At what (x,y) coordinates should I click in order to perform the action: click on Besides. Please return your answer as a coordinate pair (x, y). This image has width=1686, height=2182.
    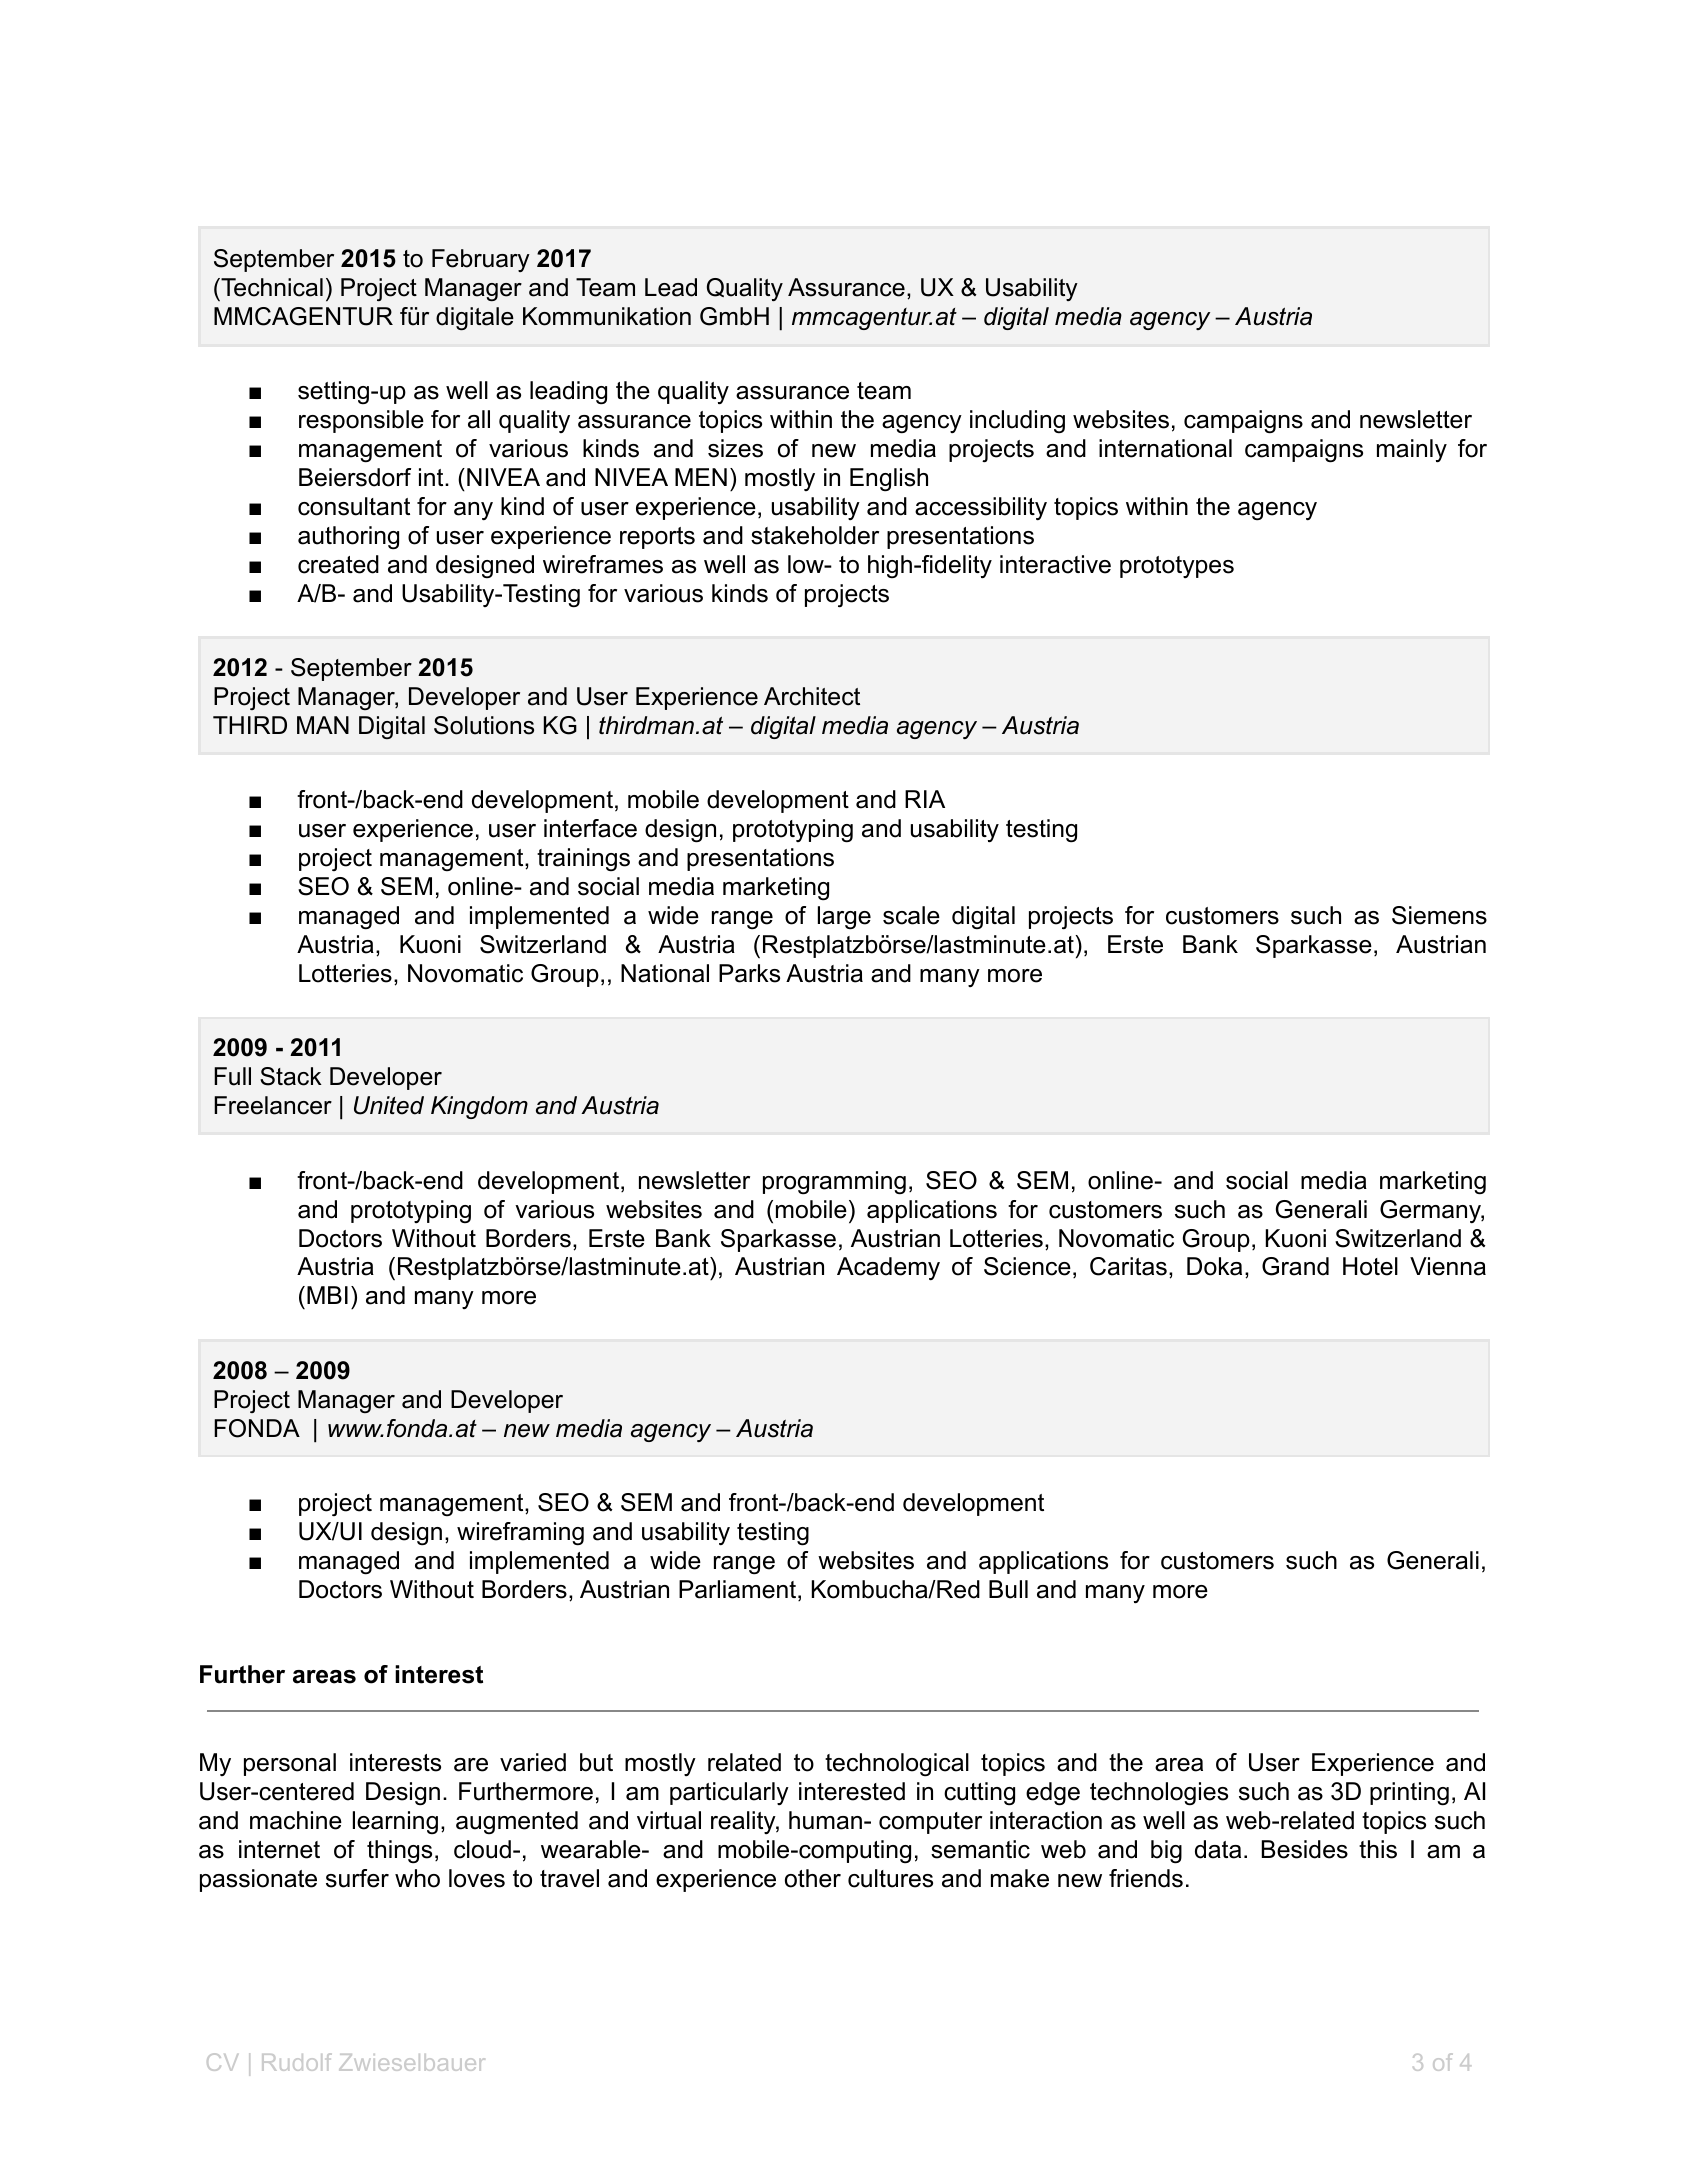
    Looking at the image, I should click on (1305, 1849).
